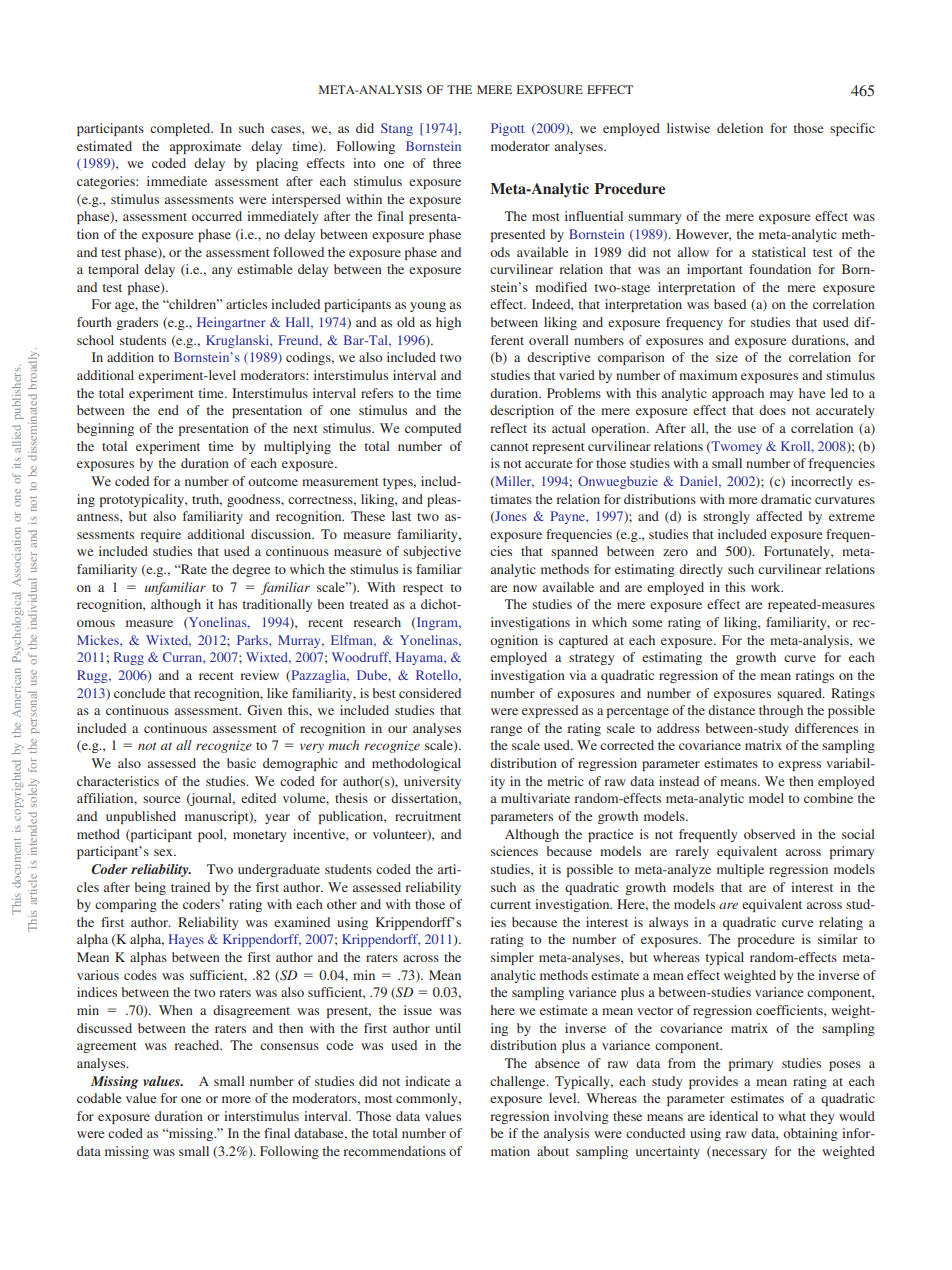 This document has height=1270, width=952. I want to click on dramatic, so click(786, 499).
